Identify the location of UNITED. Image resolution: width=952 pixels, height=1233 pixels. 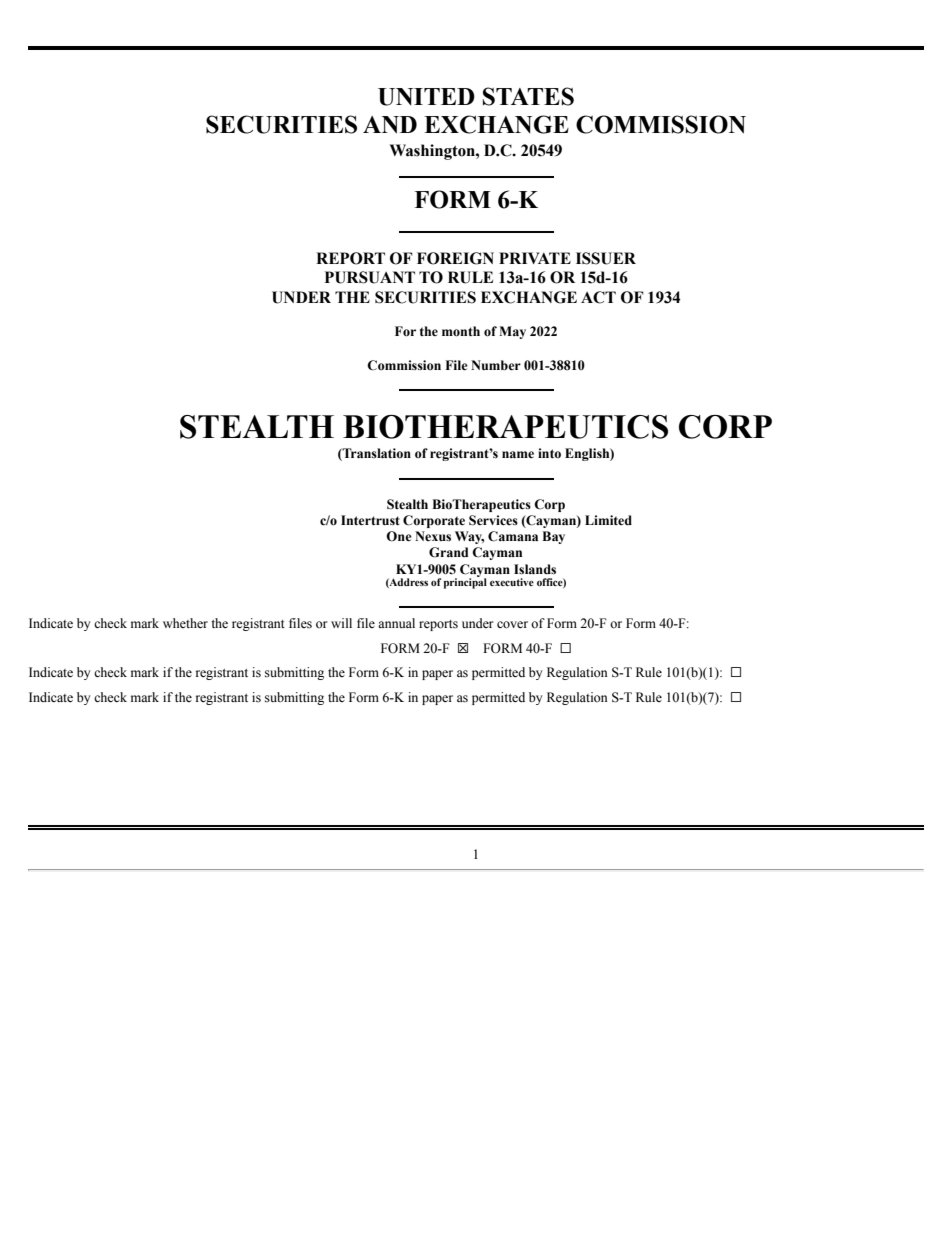
(426, 97).
